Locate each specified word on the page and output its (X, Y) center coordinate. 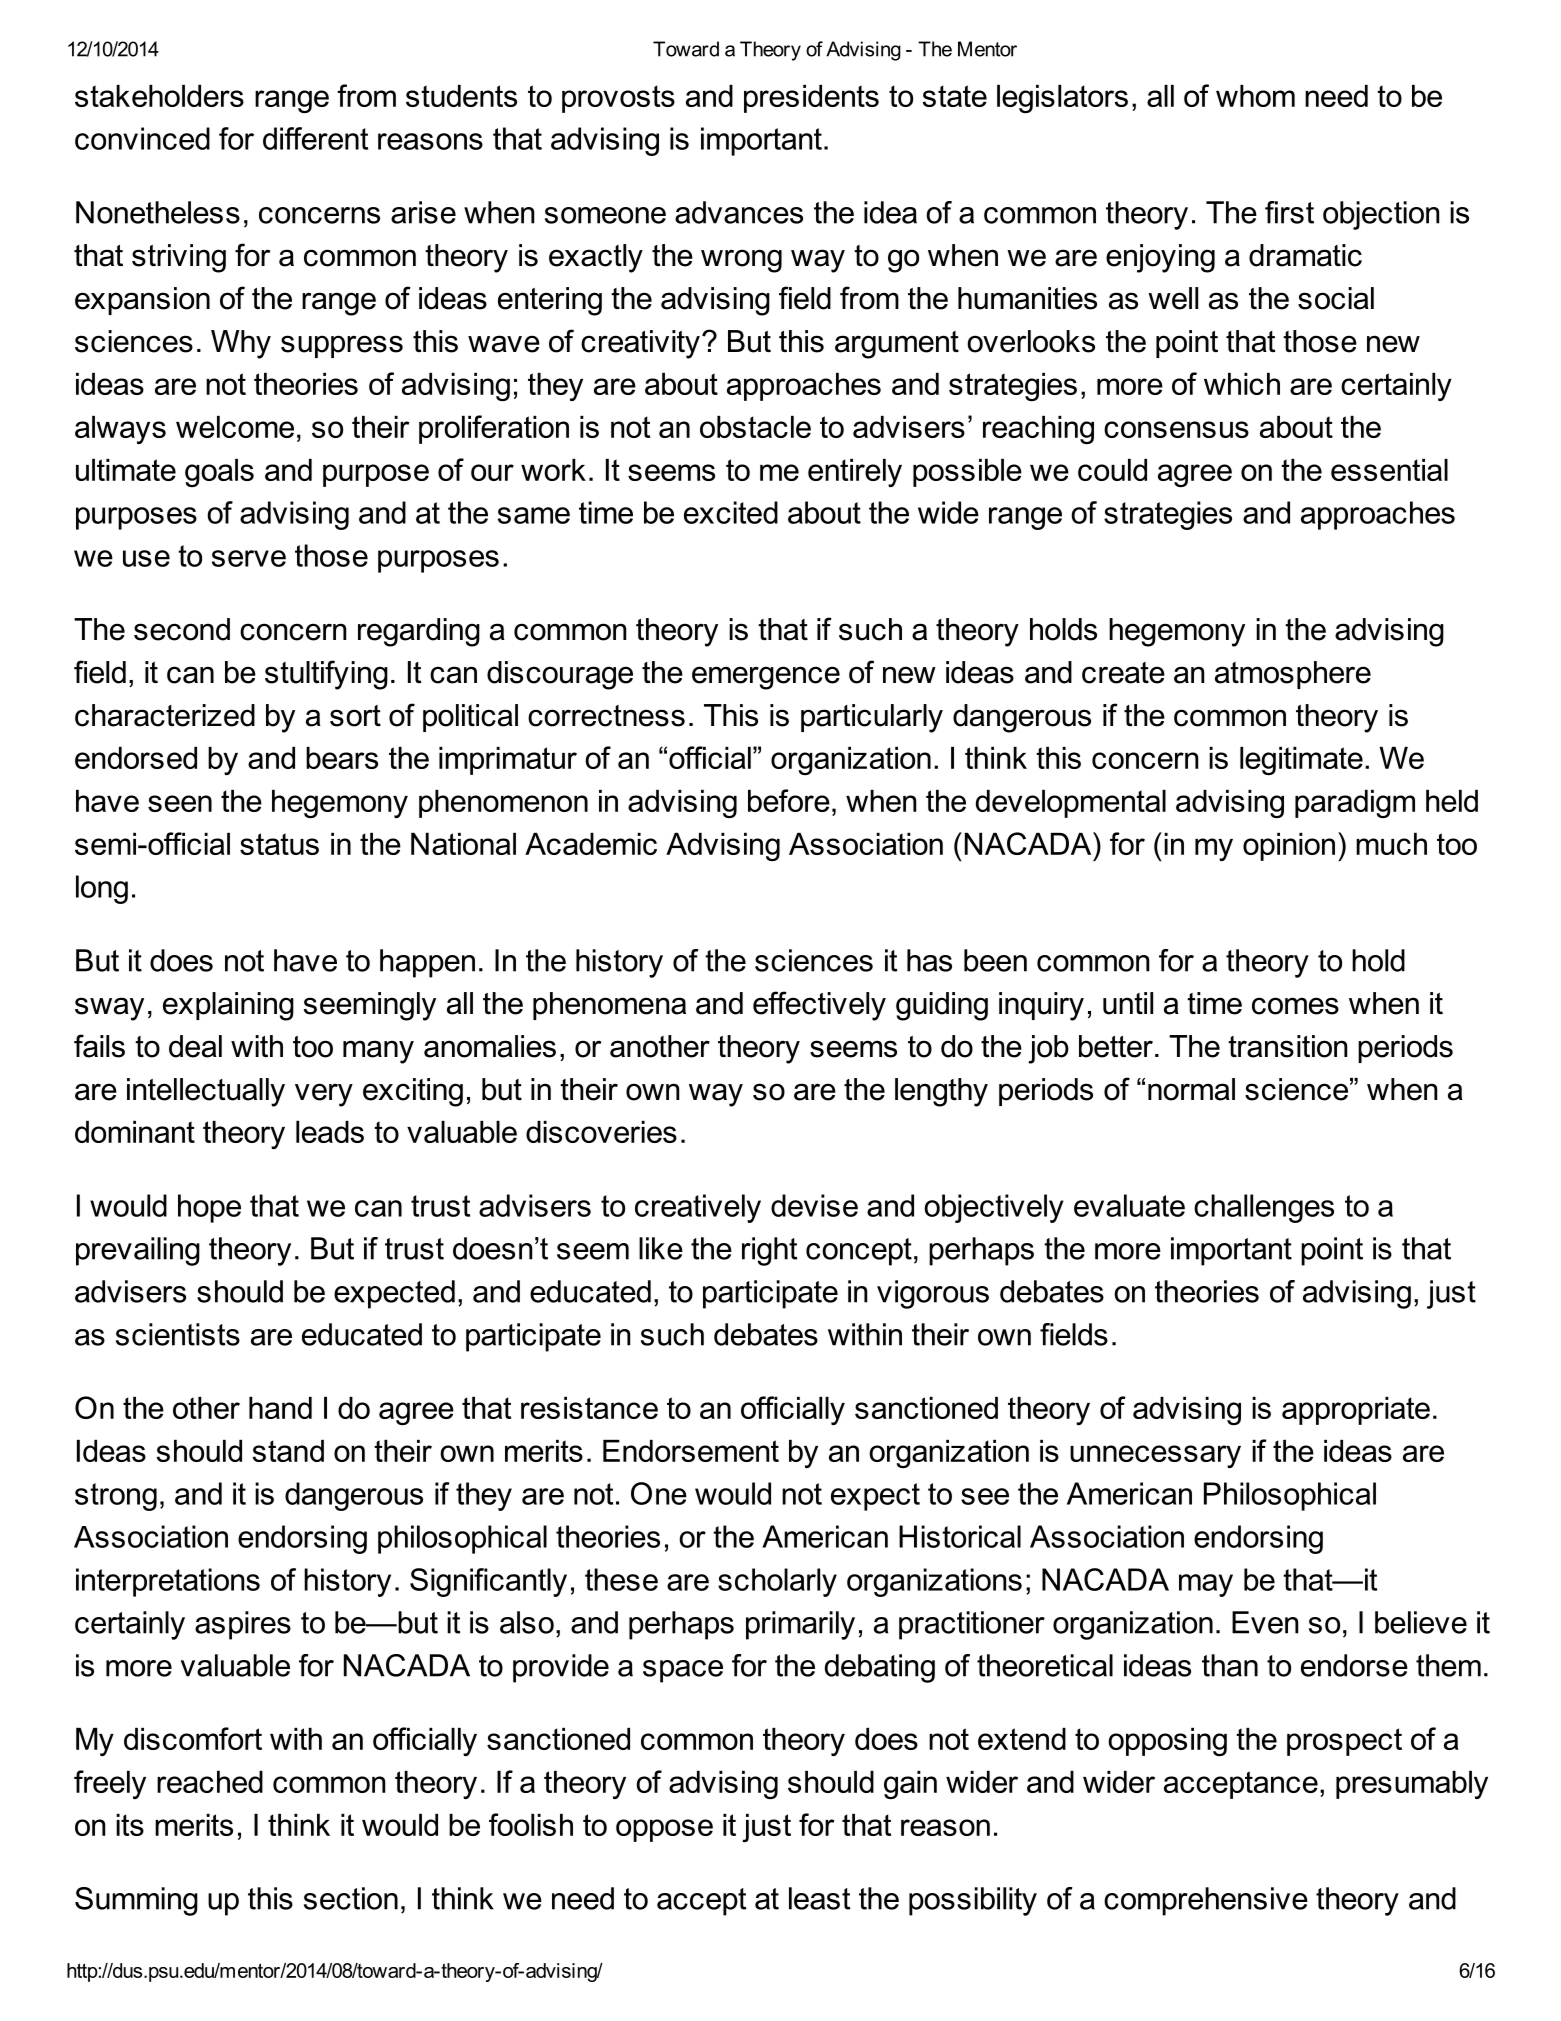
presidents (811, 99)
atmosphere (1293, 675)
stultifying (326, 675)
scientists (178, 1334)
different (315, 138)
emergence (766, 678)
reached (210, 1782)
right (769, 1251)
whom (1255, 96)
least (819, 1898)
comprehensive (1206, 1901)
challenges (1264, 1208)
